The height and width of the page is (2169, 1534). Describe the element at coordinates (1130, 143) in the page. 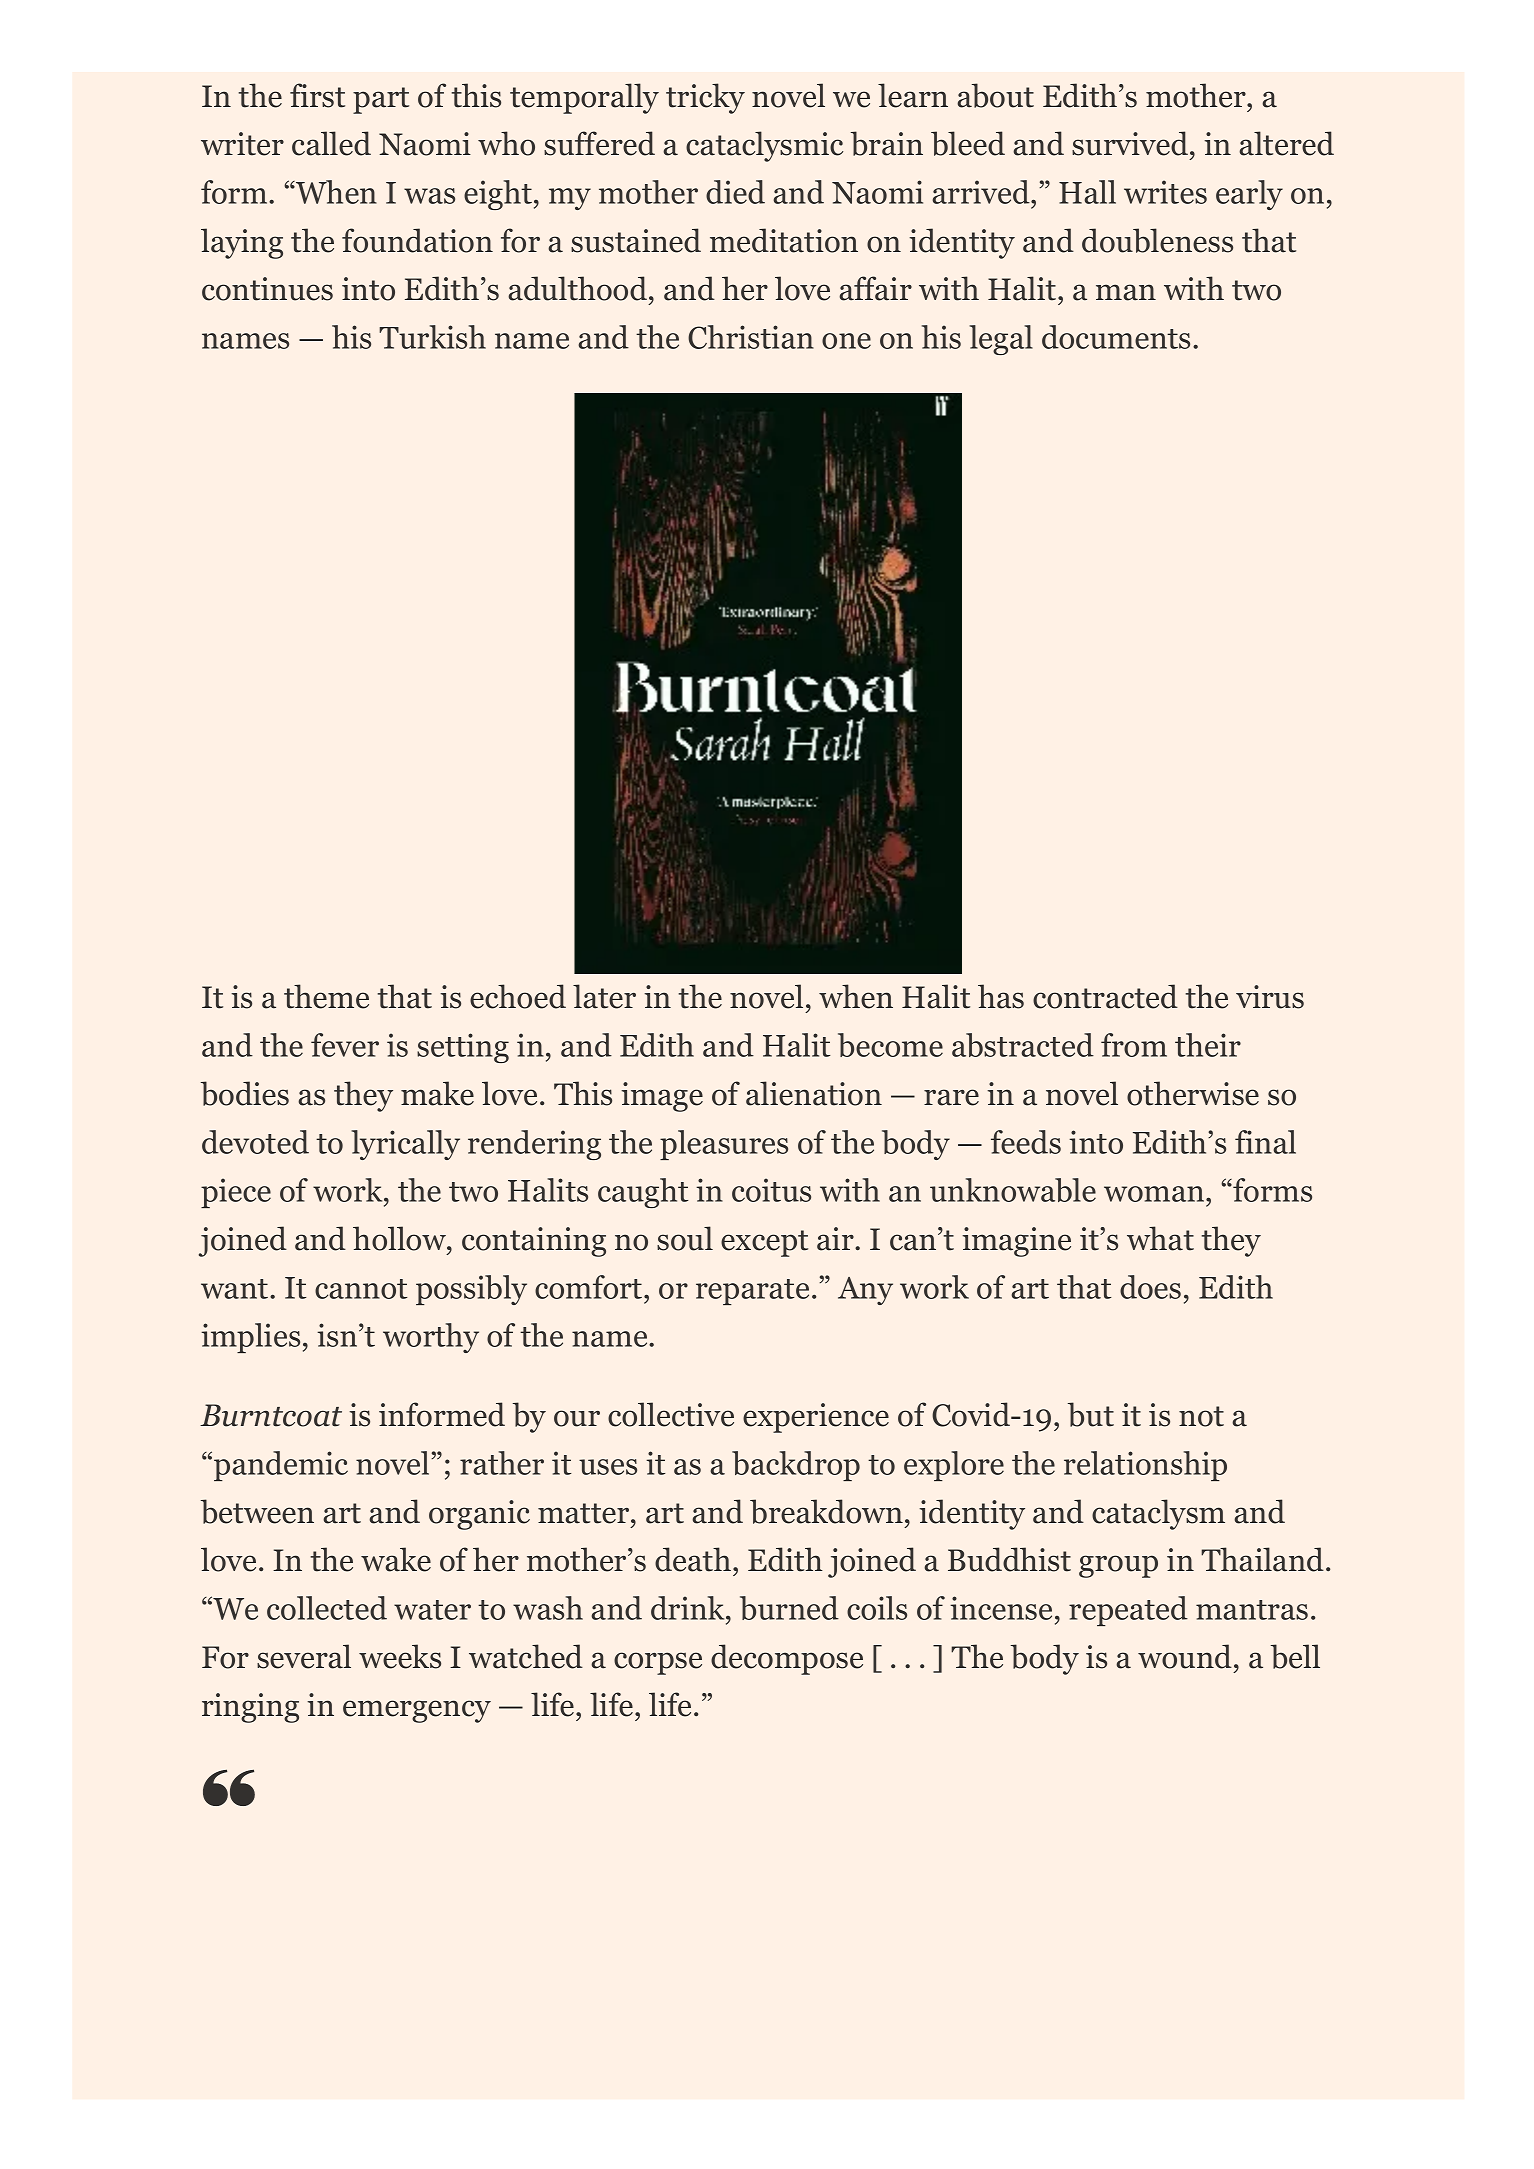

I see `survived` at that location.
